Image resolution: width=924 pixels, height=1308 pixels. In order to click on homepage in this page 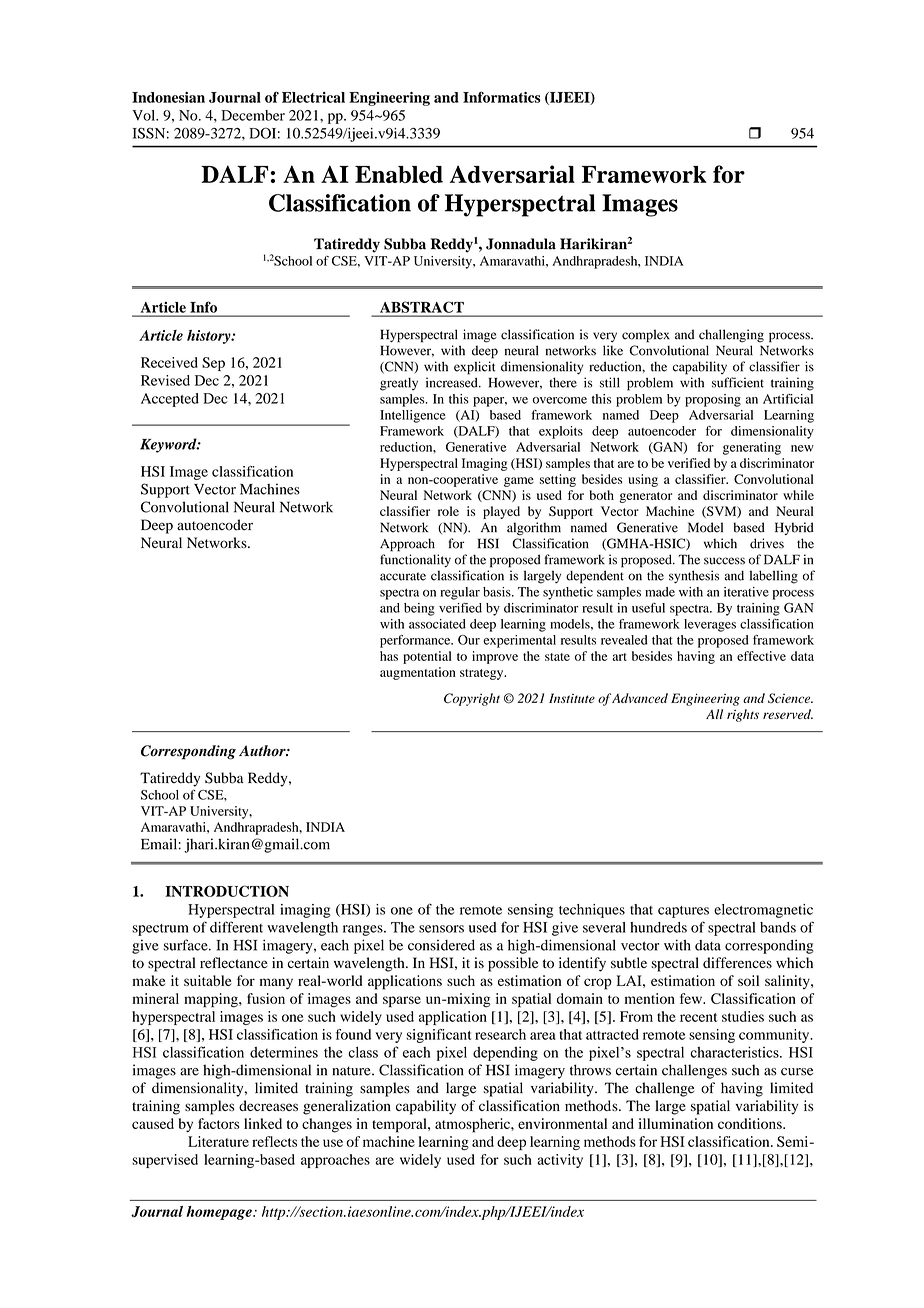, I will do `click(220, 1213)`.
